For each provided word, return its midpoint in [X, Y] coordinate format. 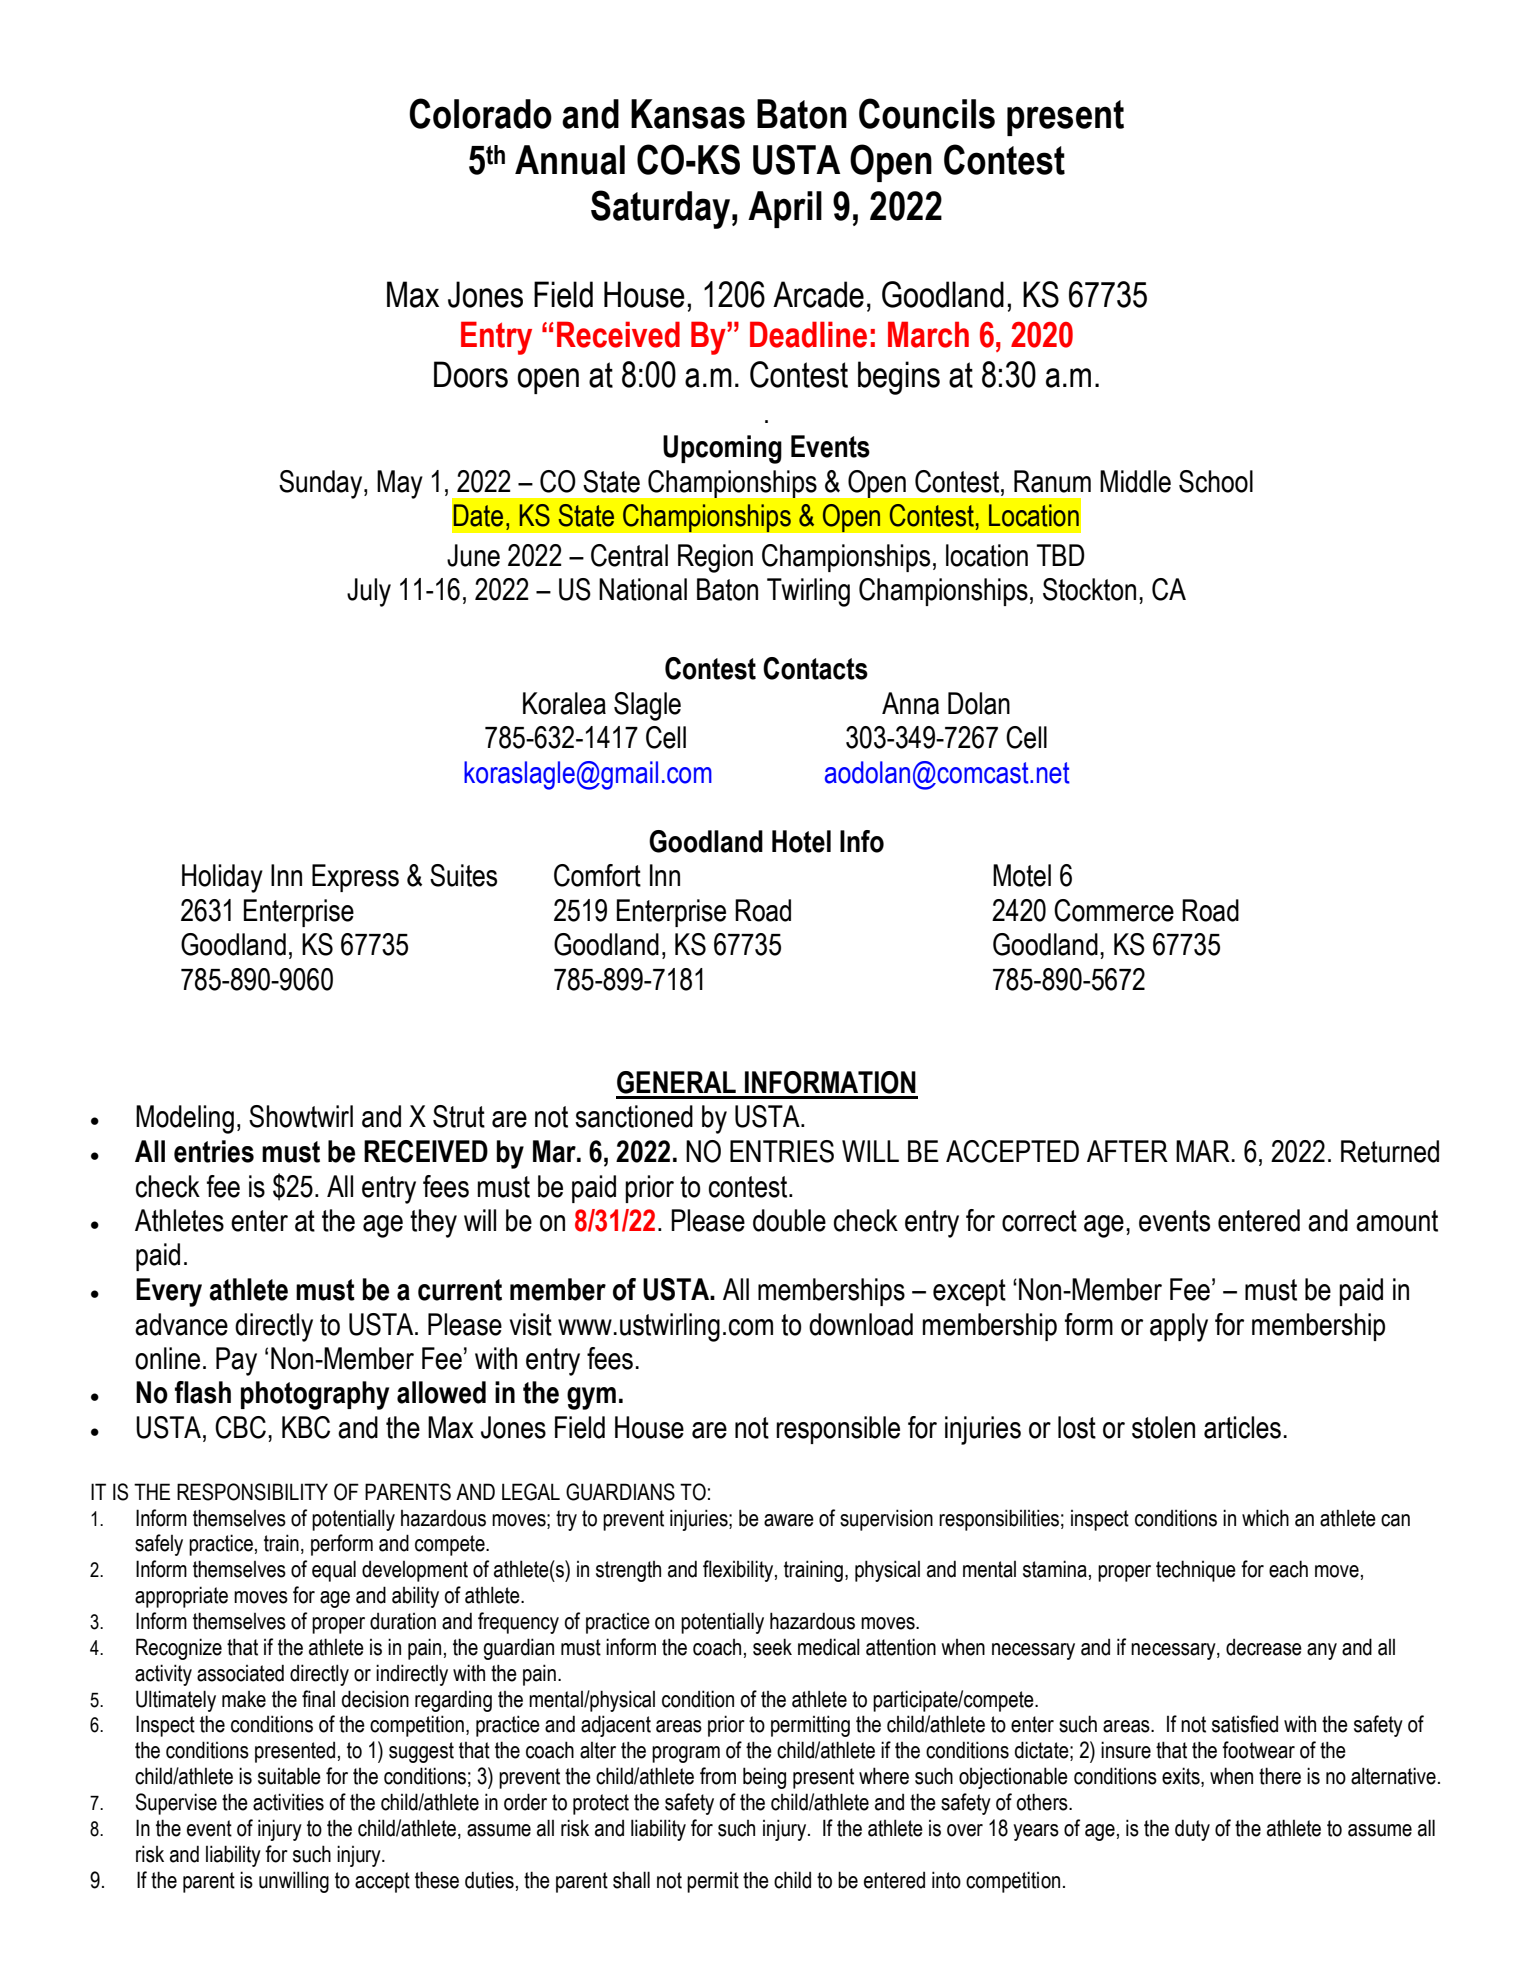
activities [288, 1802]
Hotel [801, 841]
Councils [927, 113]
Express [355, 878]
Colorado [480, 113]
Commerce [1114, 910]
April [785, 209]
